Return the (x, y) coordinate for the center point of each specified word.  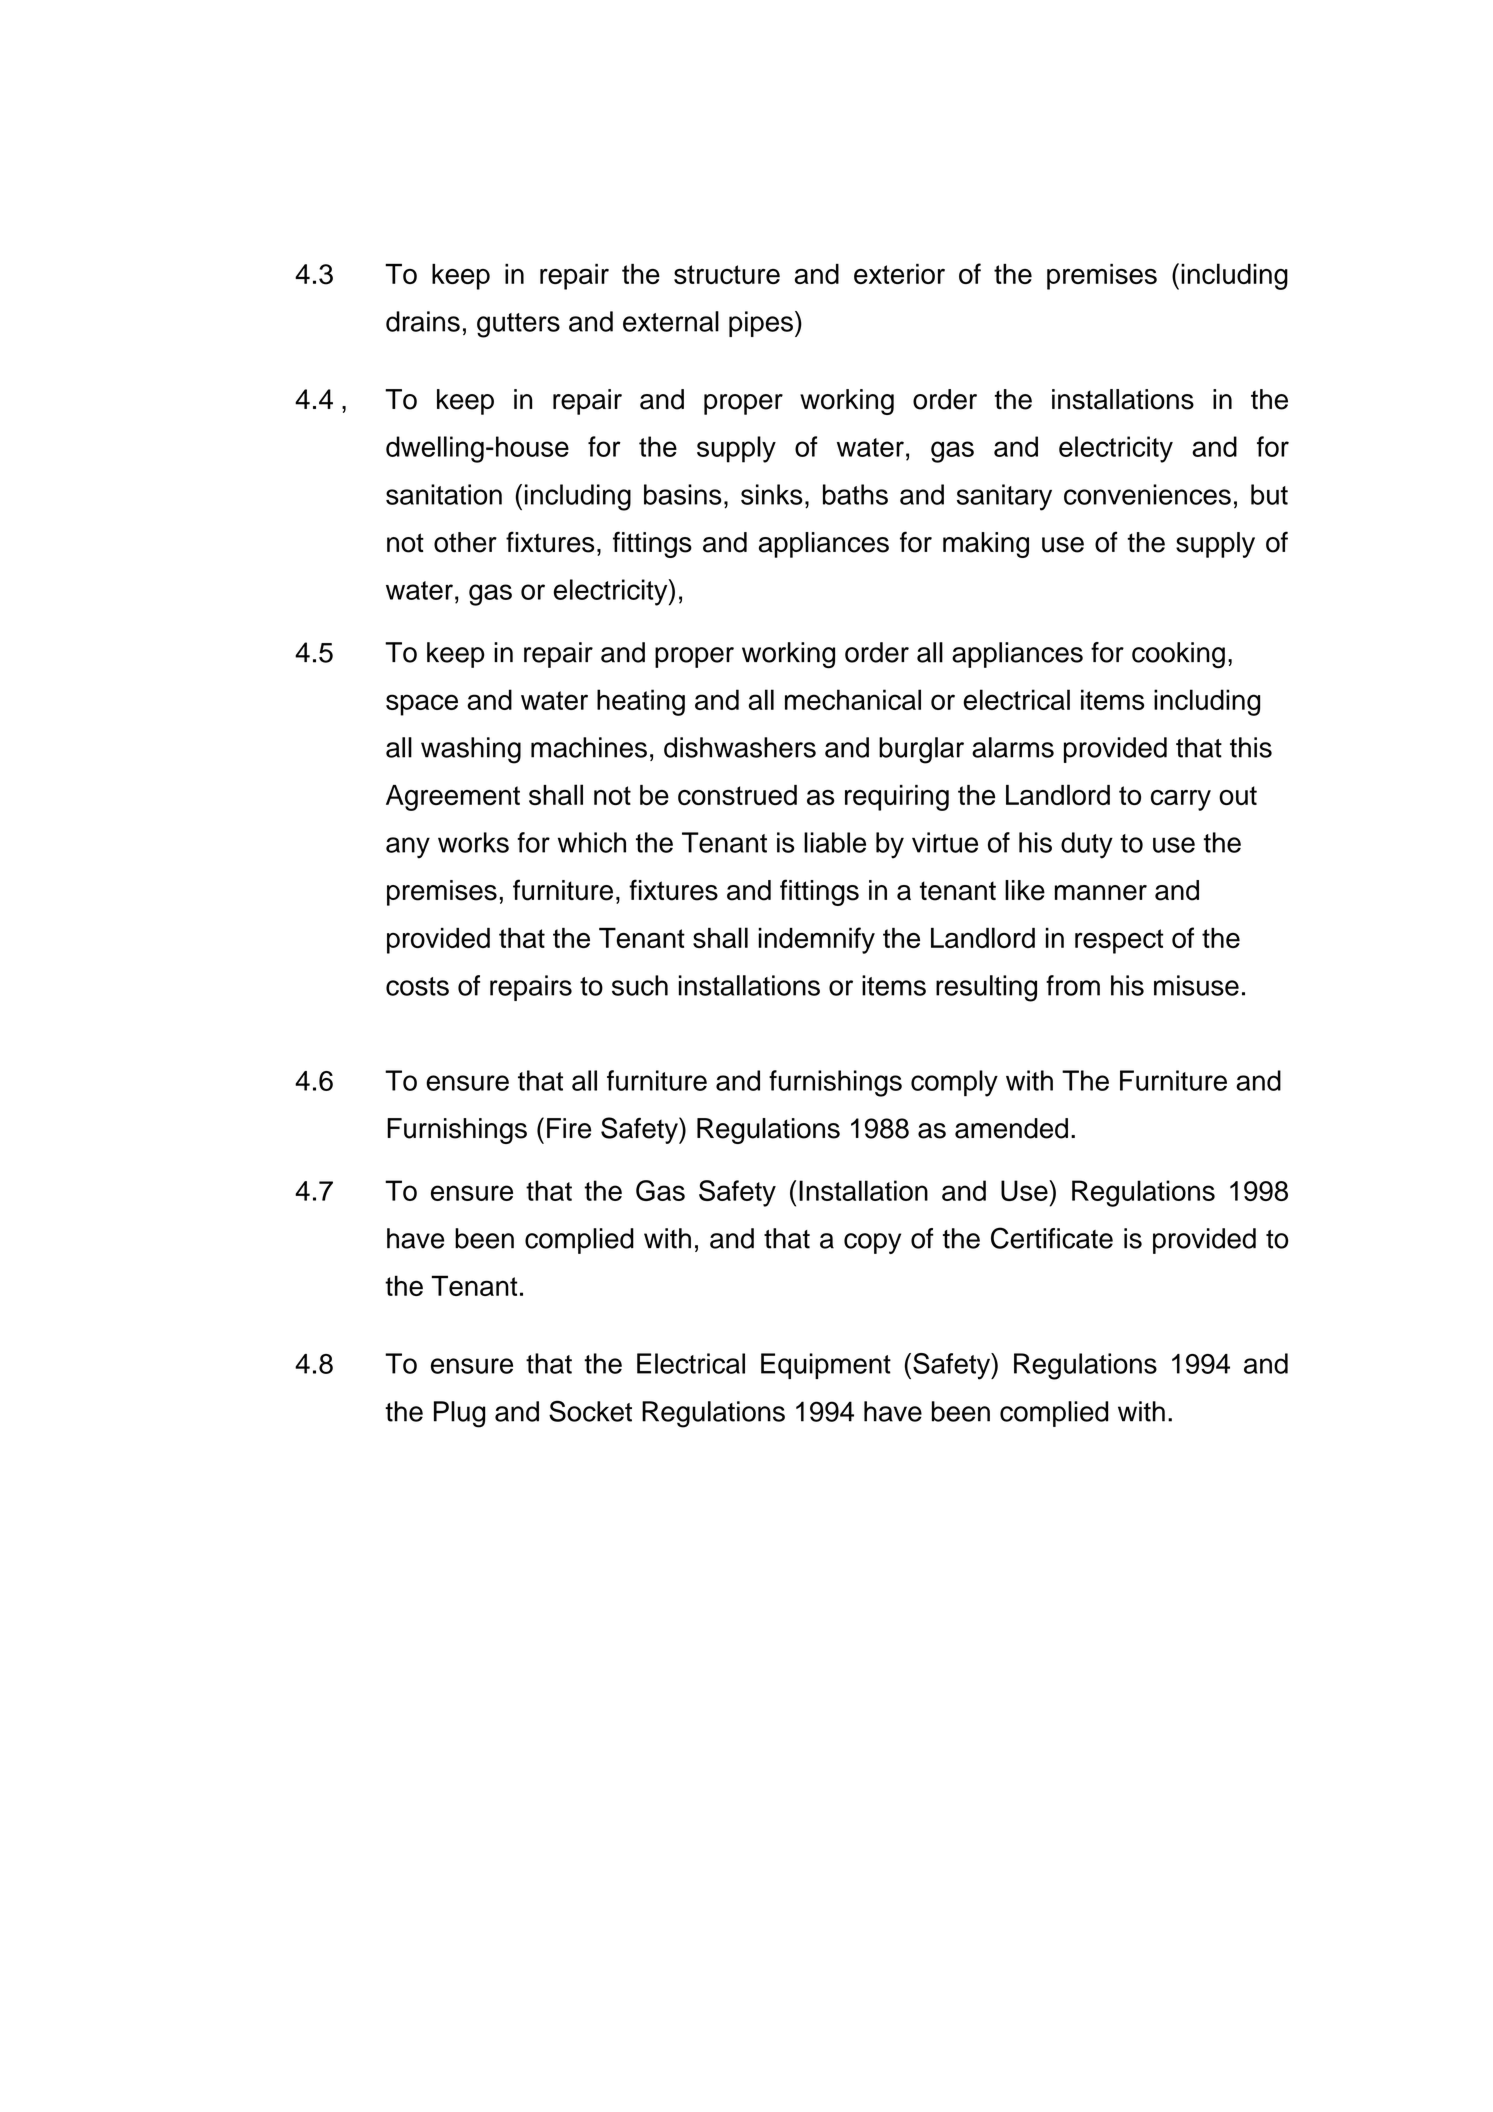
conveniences (1147, 494)
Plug (459, 1414)
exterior (899, 274)
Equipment (826, 1366)
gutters (518, 325)
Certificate (1052, 1238)
